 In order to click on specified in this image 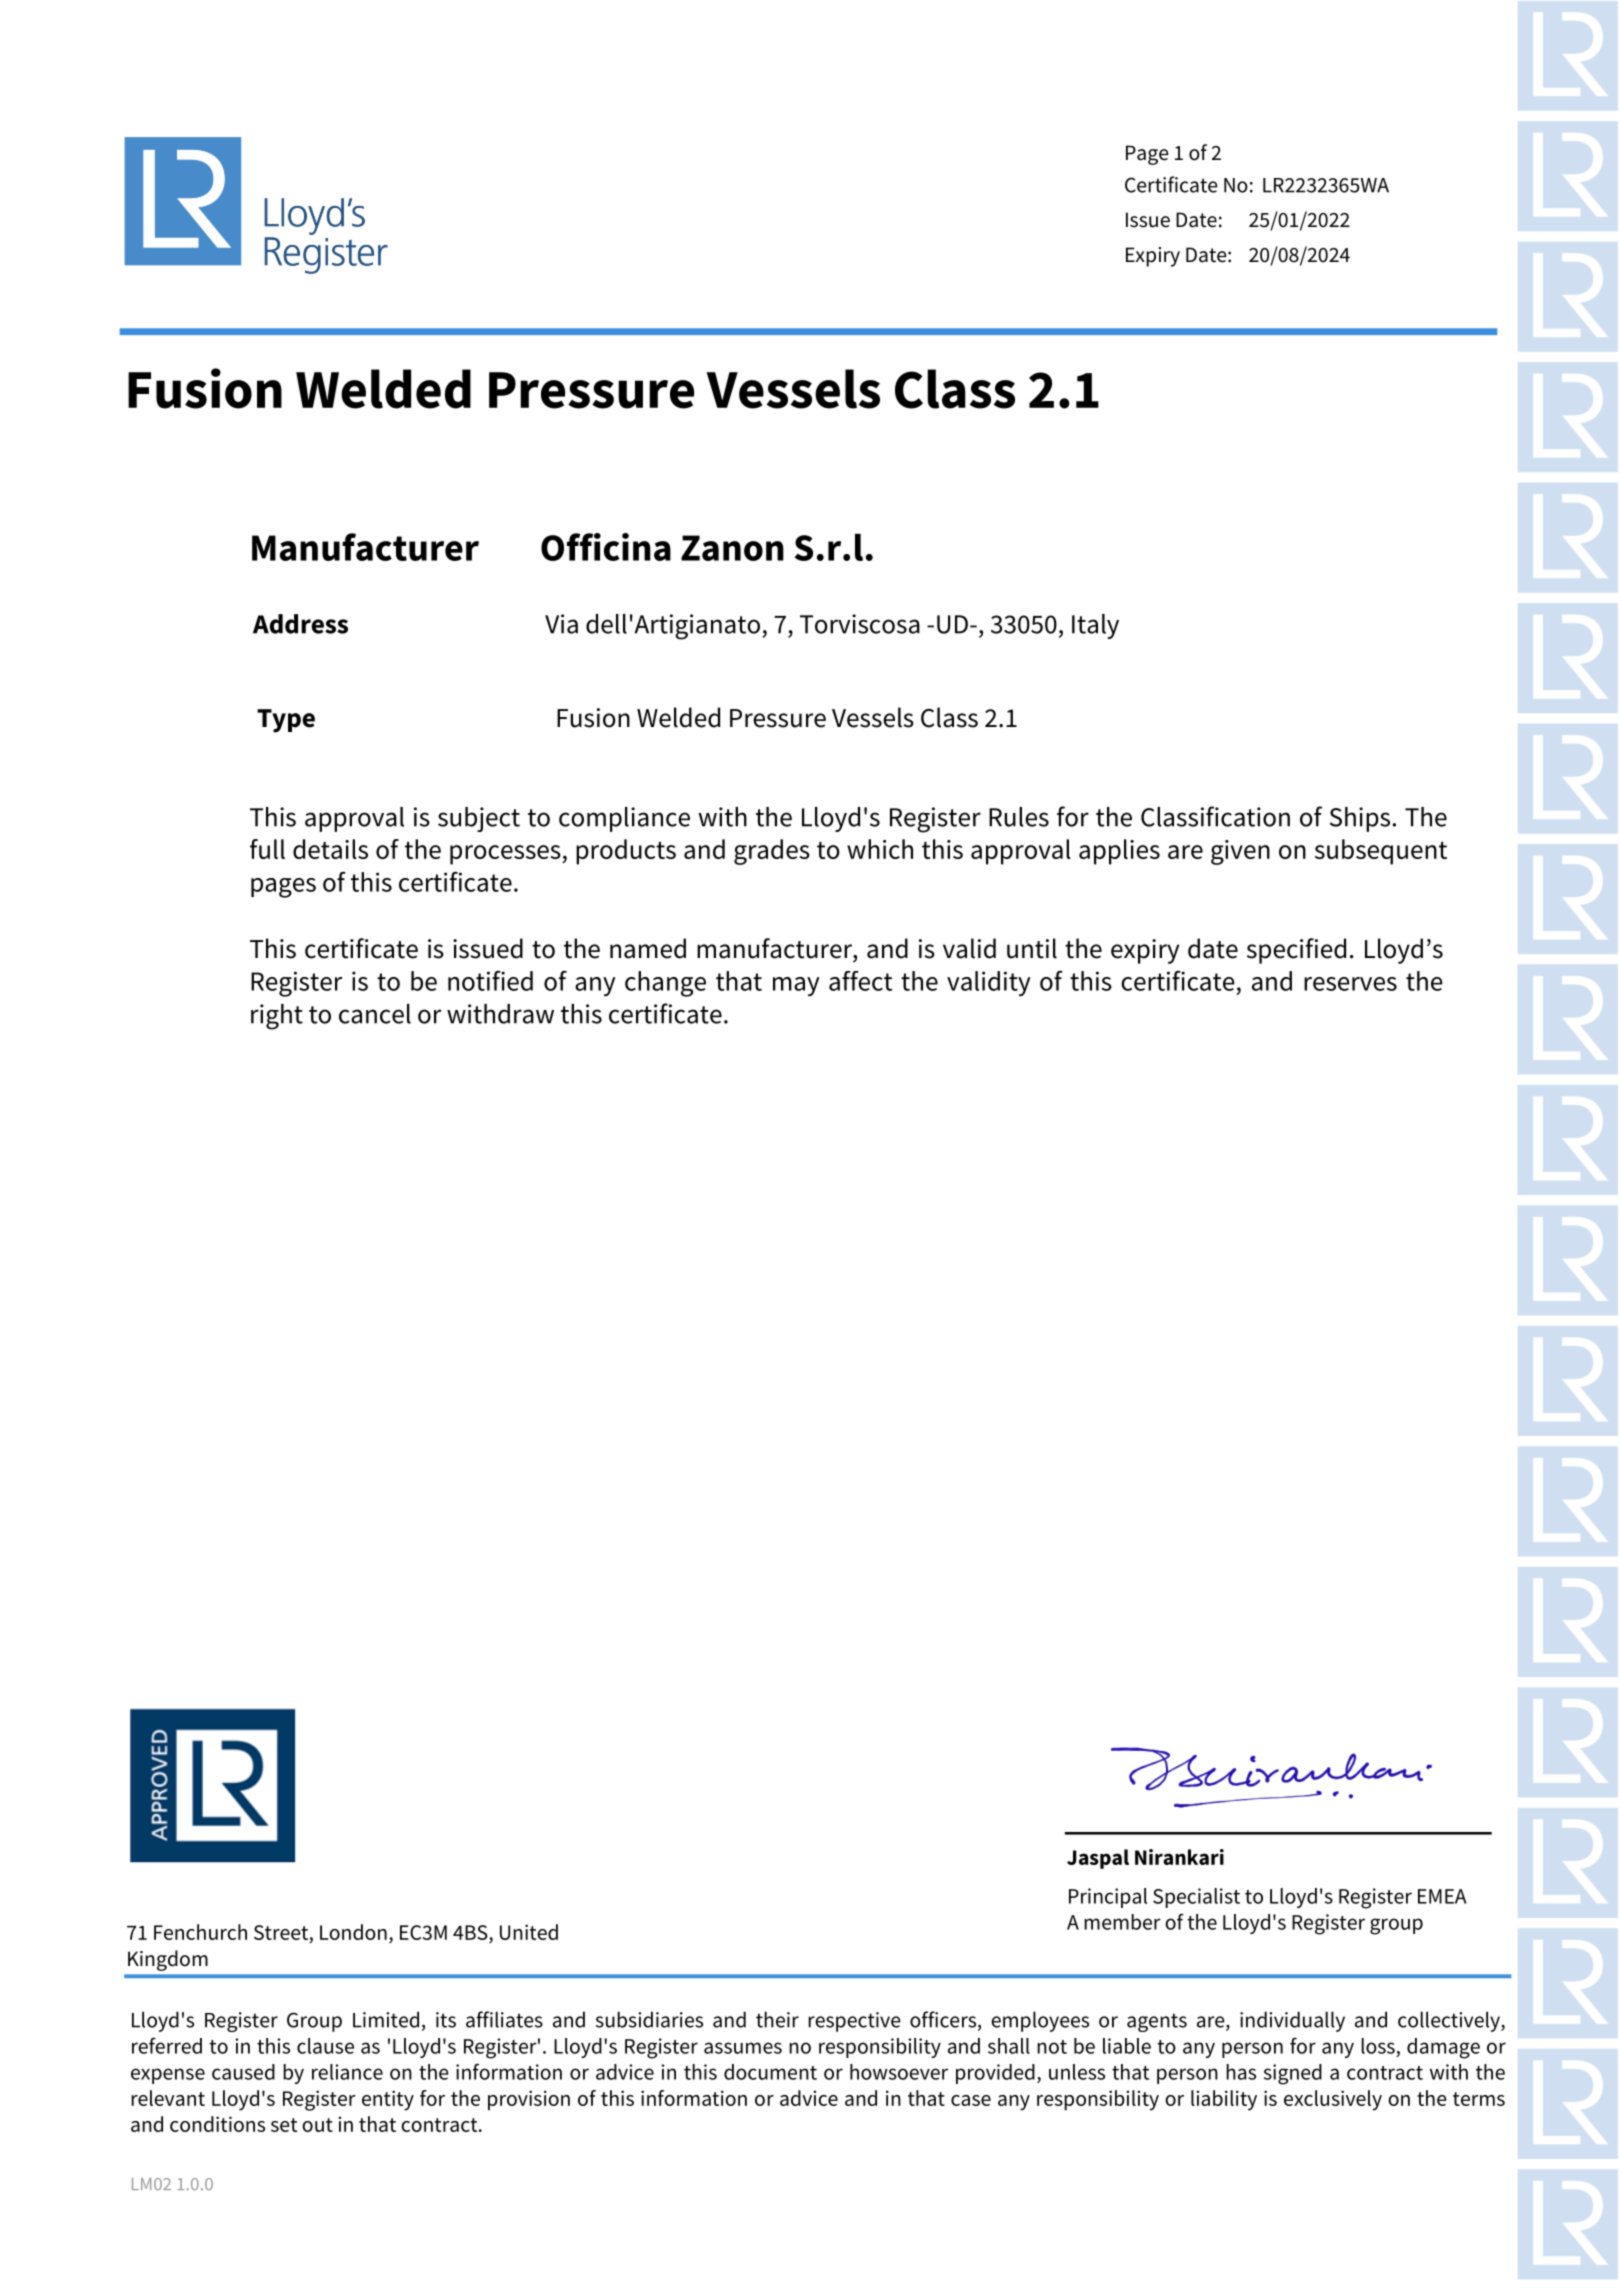, I will do `click(1296, 951)`.
